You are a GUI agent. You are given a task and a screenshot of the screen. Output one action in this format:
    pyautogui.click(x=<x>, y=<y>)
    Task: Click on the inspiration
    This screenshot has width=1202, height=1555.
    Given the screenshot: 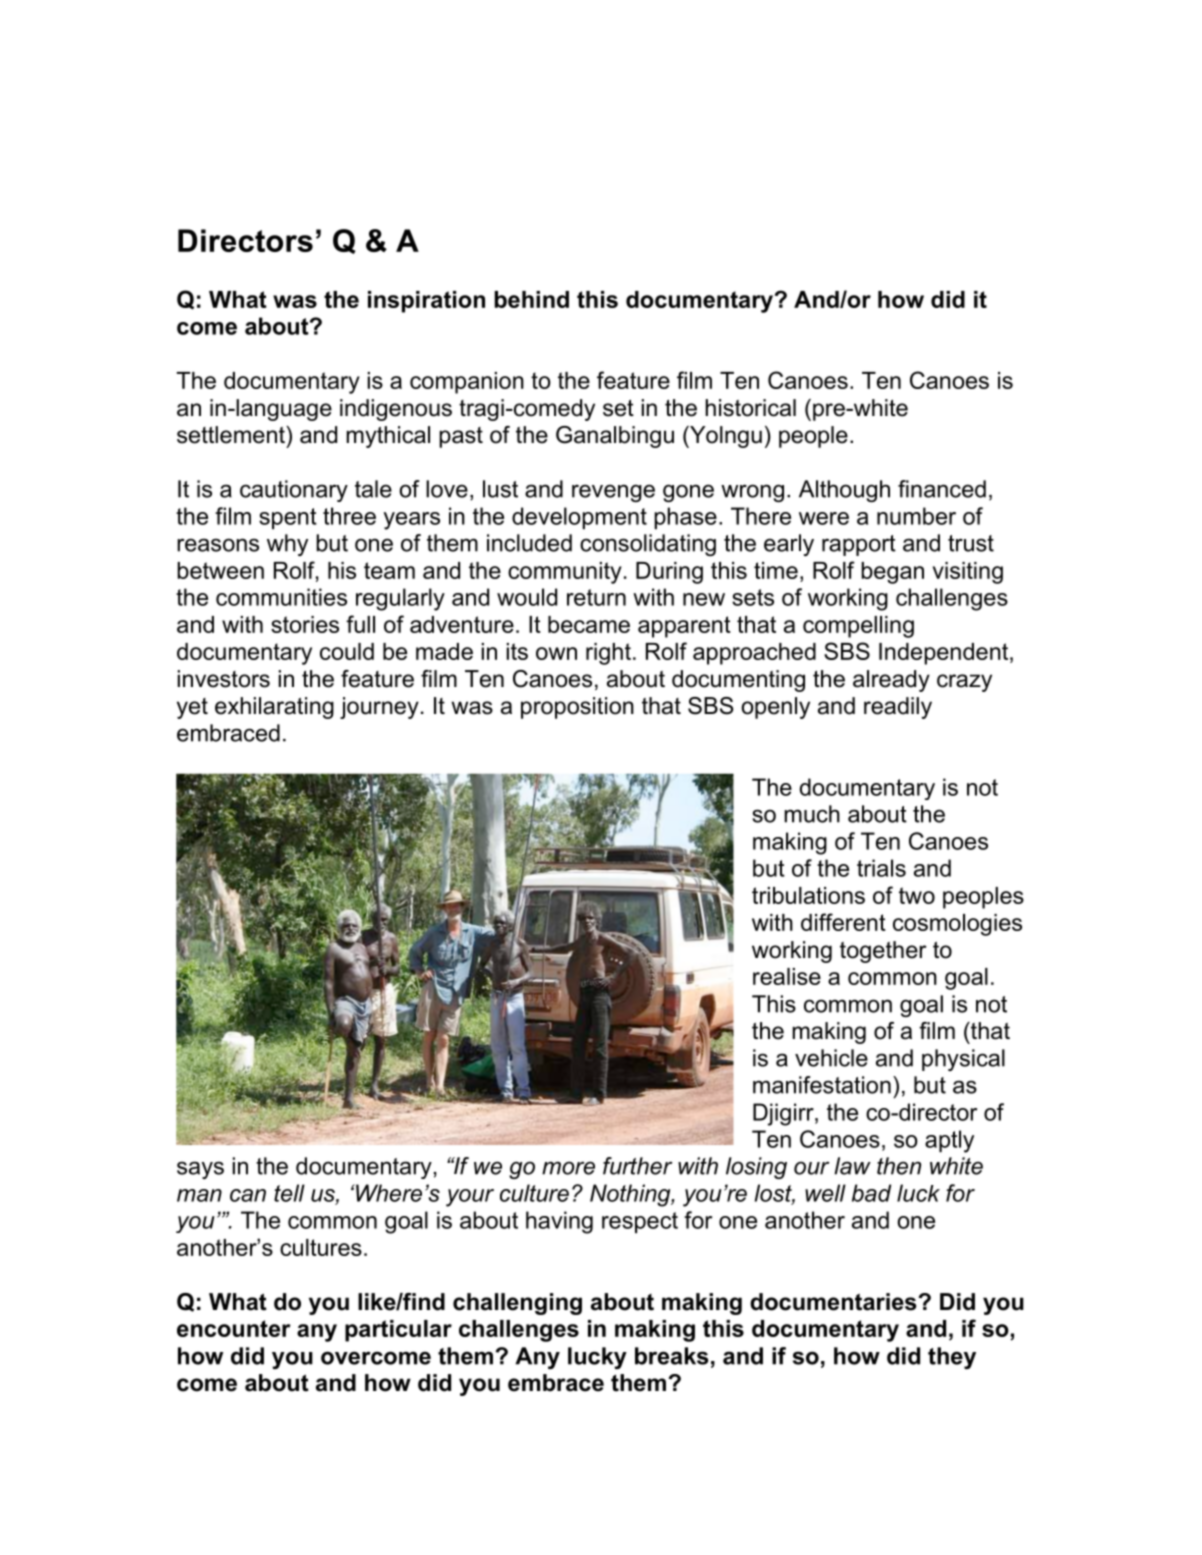 What is the action you would take?
    pyautogui.click(x=426, y=302)
